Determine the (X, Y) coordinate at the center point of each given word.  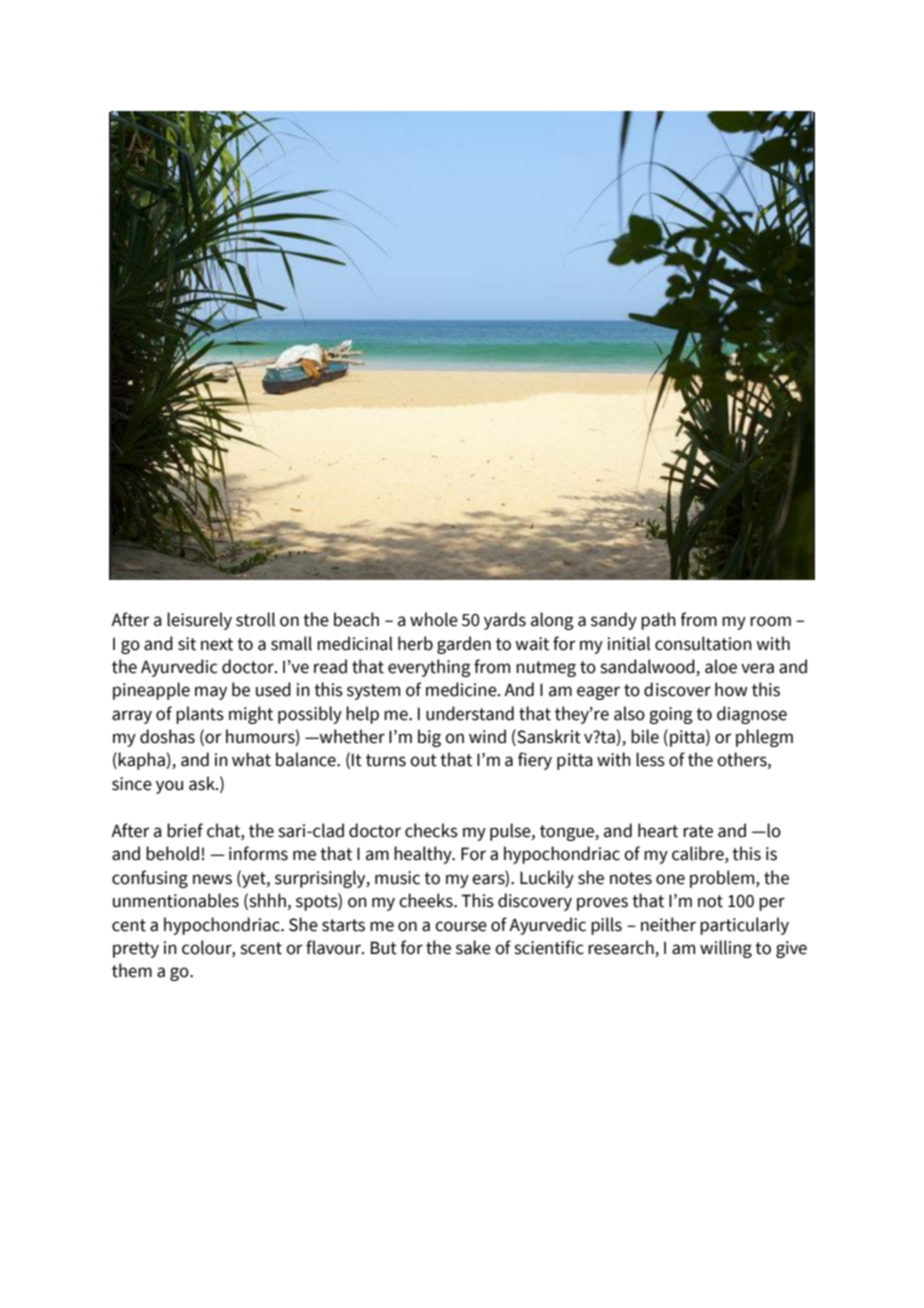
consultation (703, 643)
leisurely (199, 621)
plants (200, 715)
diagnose (752, 715)
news (212, 879)
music (397, 878)
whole (434, 619)
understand (470, 713)
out (423, 760)
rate (698, 831)
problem (723, 879)
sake (473, 947)
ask (203, 783)
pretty (136, 950)
